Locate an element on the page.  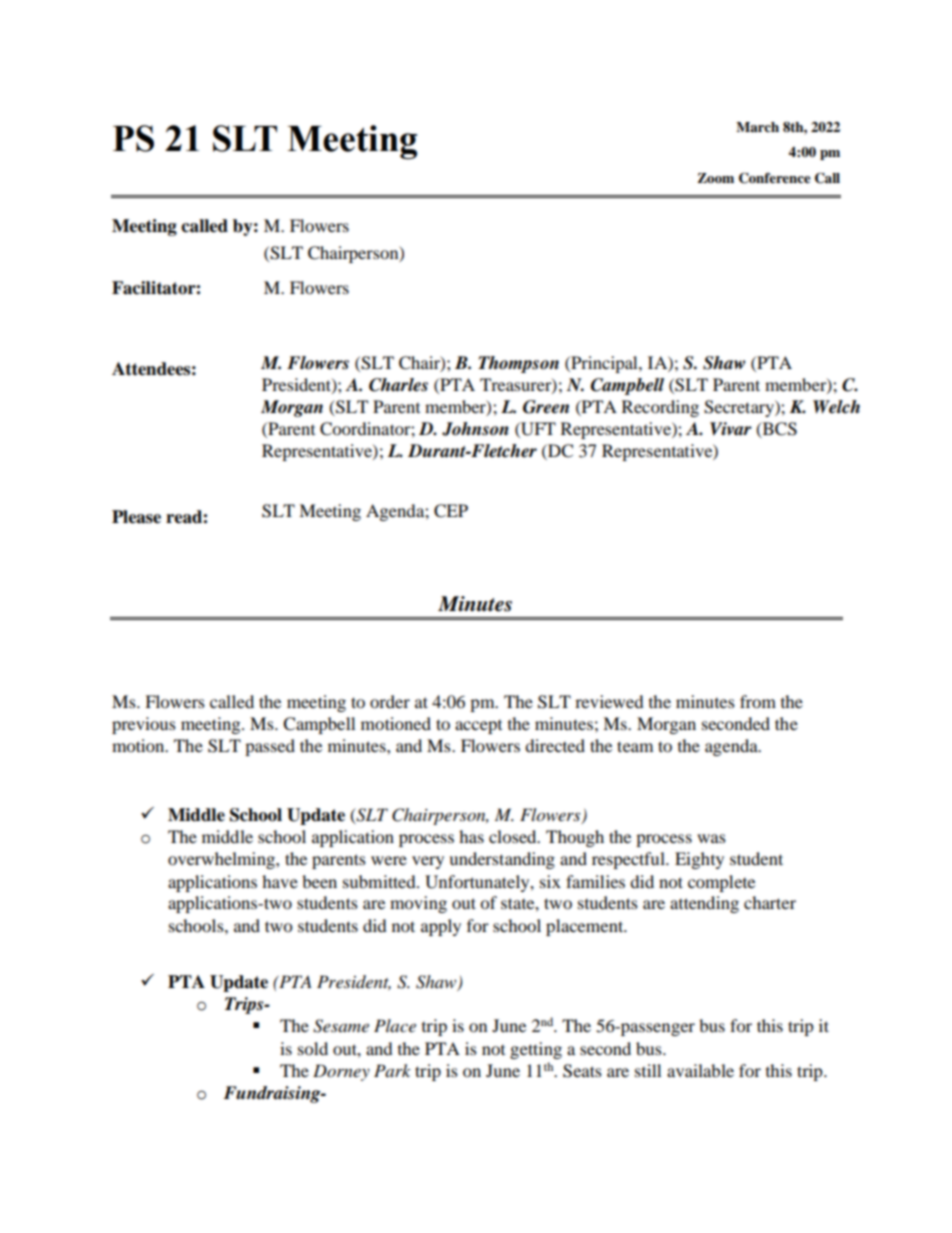
order is located at coordinates (390, 701).
